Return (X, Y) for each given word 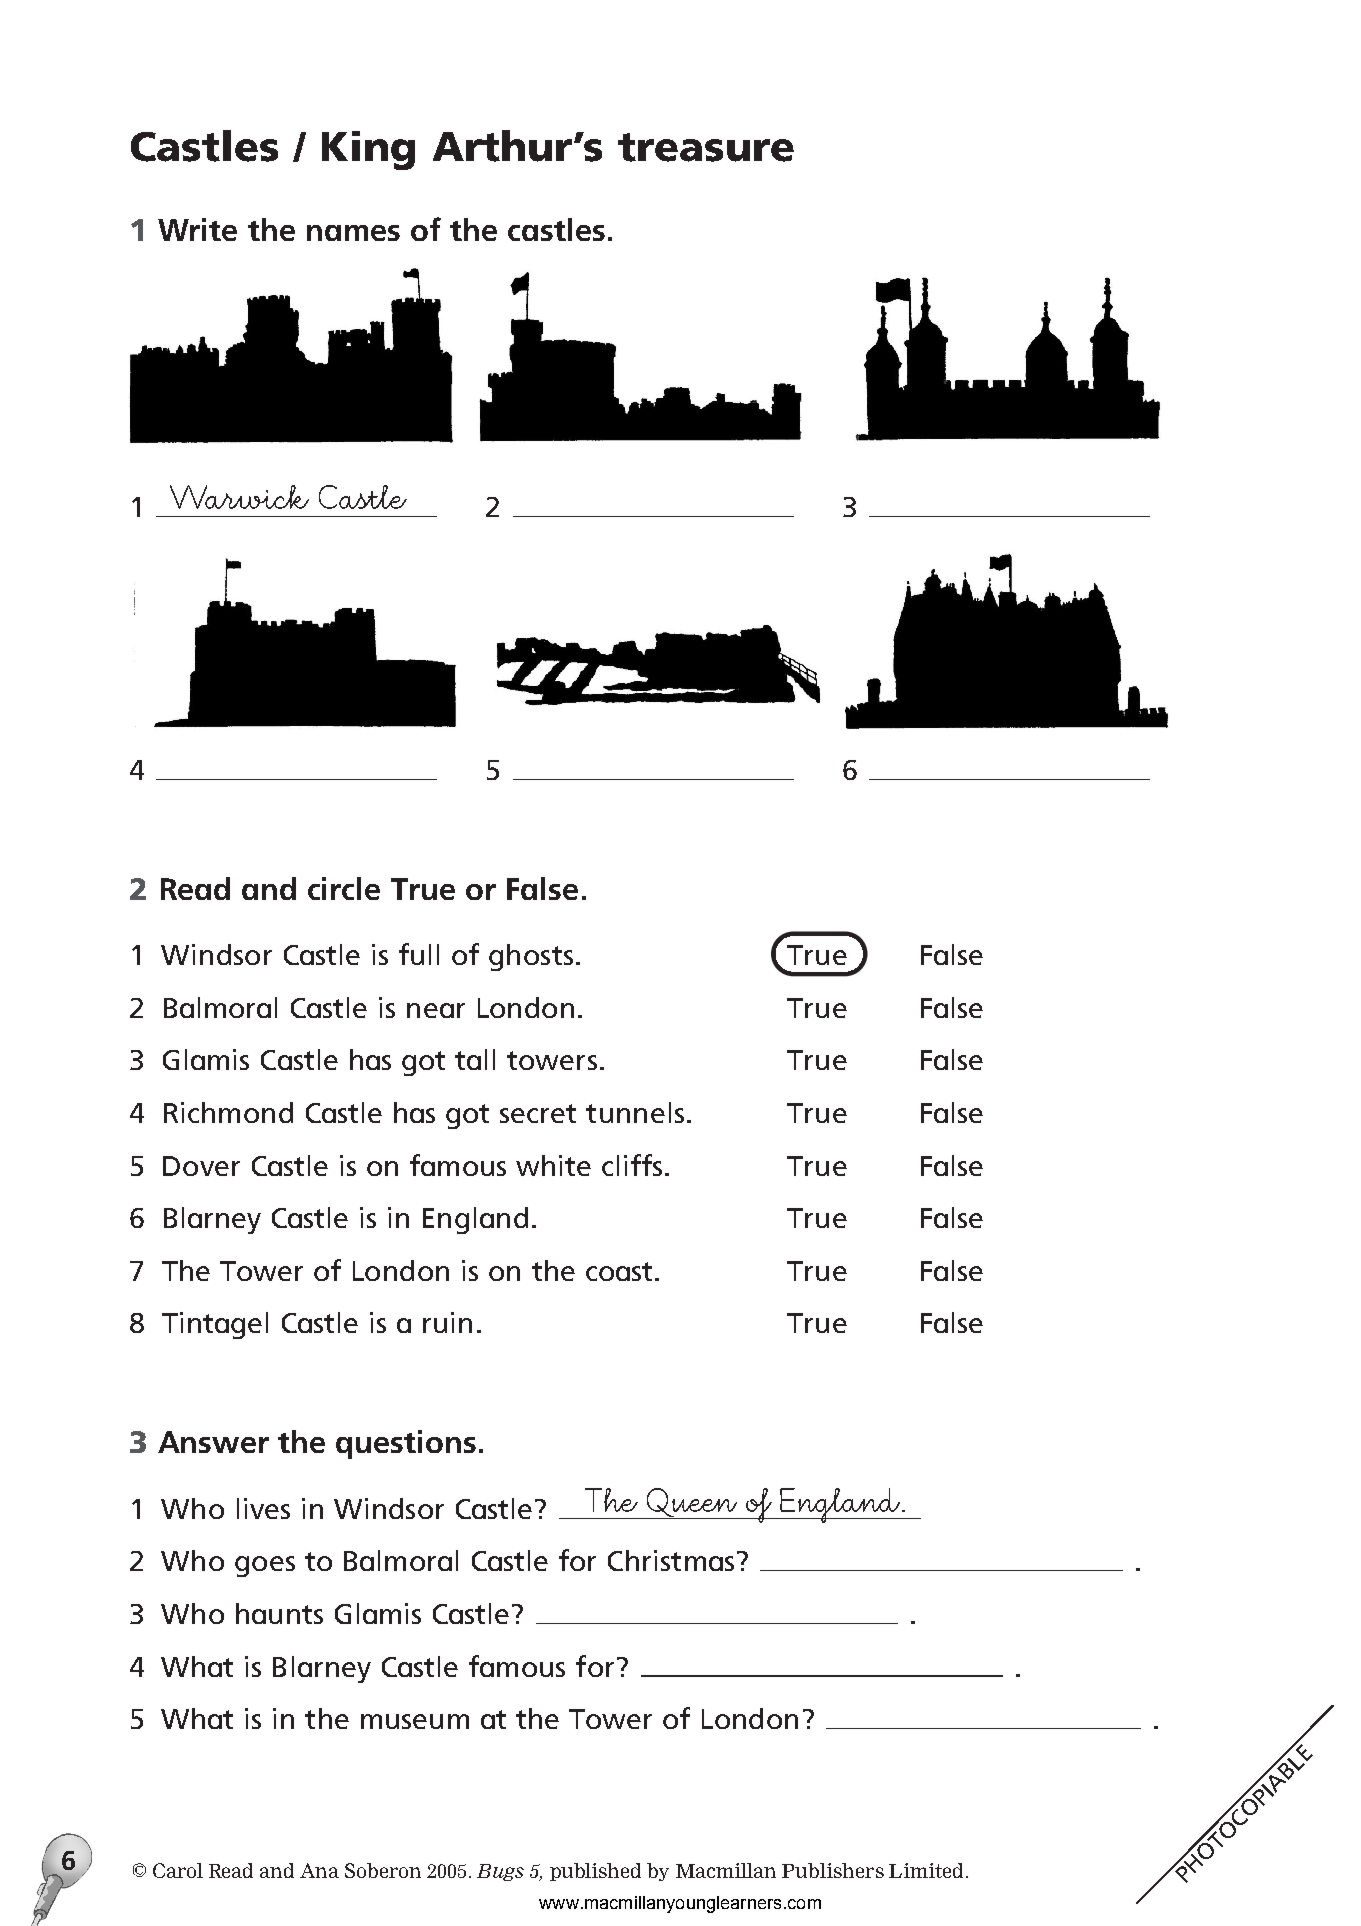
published (595, 1872)
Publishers (833, 1870)
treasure (706, 147)
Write (197, 229)
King (368, 150)
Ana (319, 1870)
